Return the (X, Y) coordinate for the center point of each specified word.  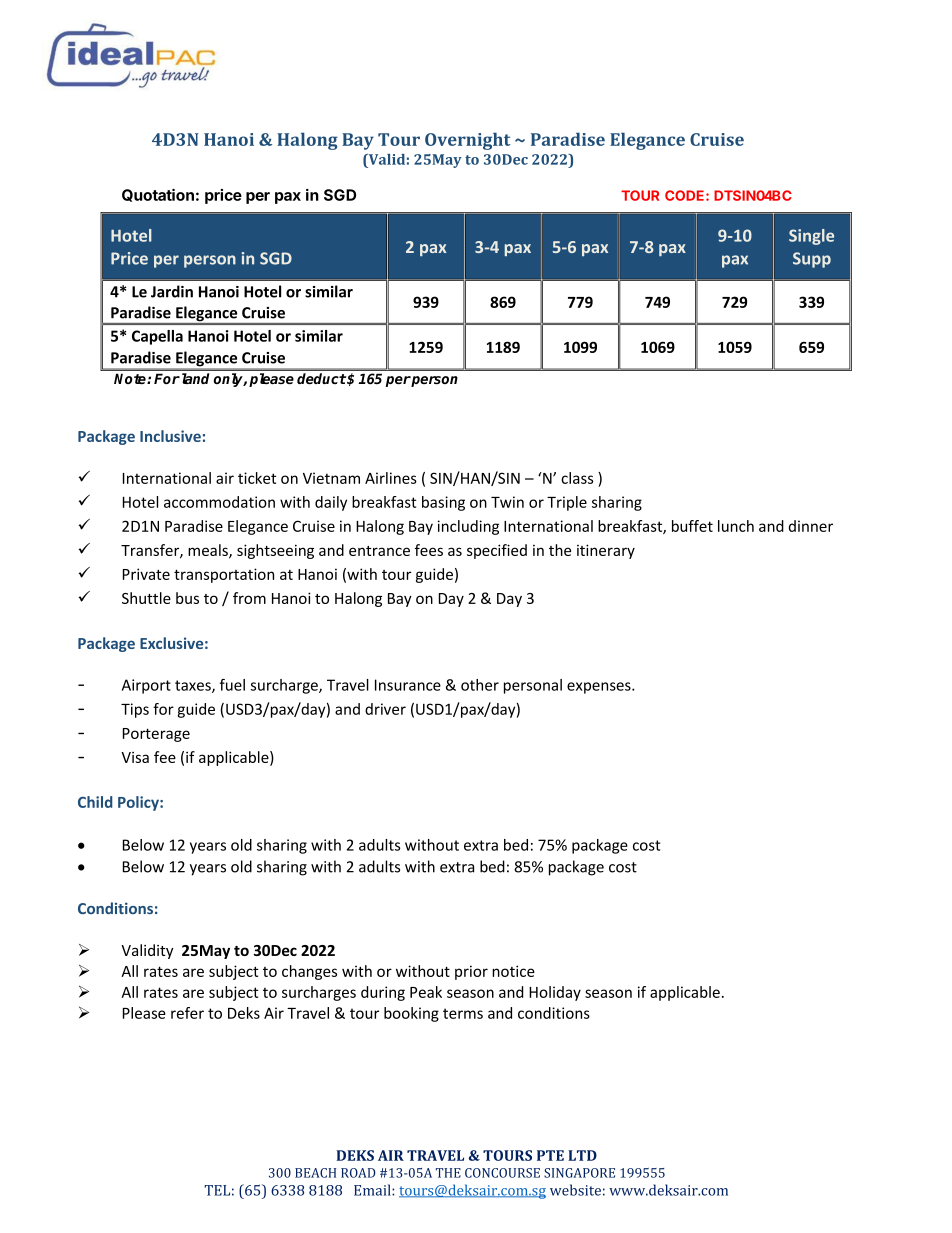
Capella (157, 337)
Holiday (555, 993)
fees (429, 550)
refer (187, 1013)
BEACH (315, 1173)
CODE (686, 195)
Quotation (158, 195)
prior (471, 972)
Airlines (391, 478)
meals (209, 551)
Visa (135, 757)
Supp (812, 260)
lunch (736, 526)
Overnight (468, 141)
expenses (600, 688)
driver (385, 709)
